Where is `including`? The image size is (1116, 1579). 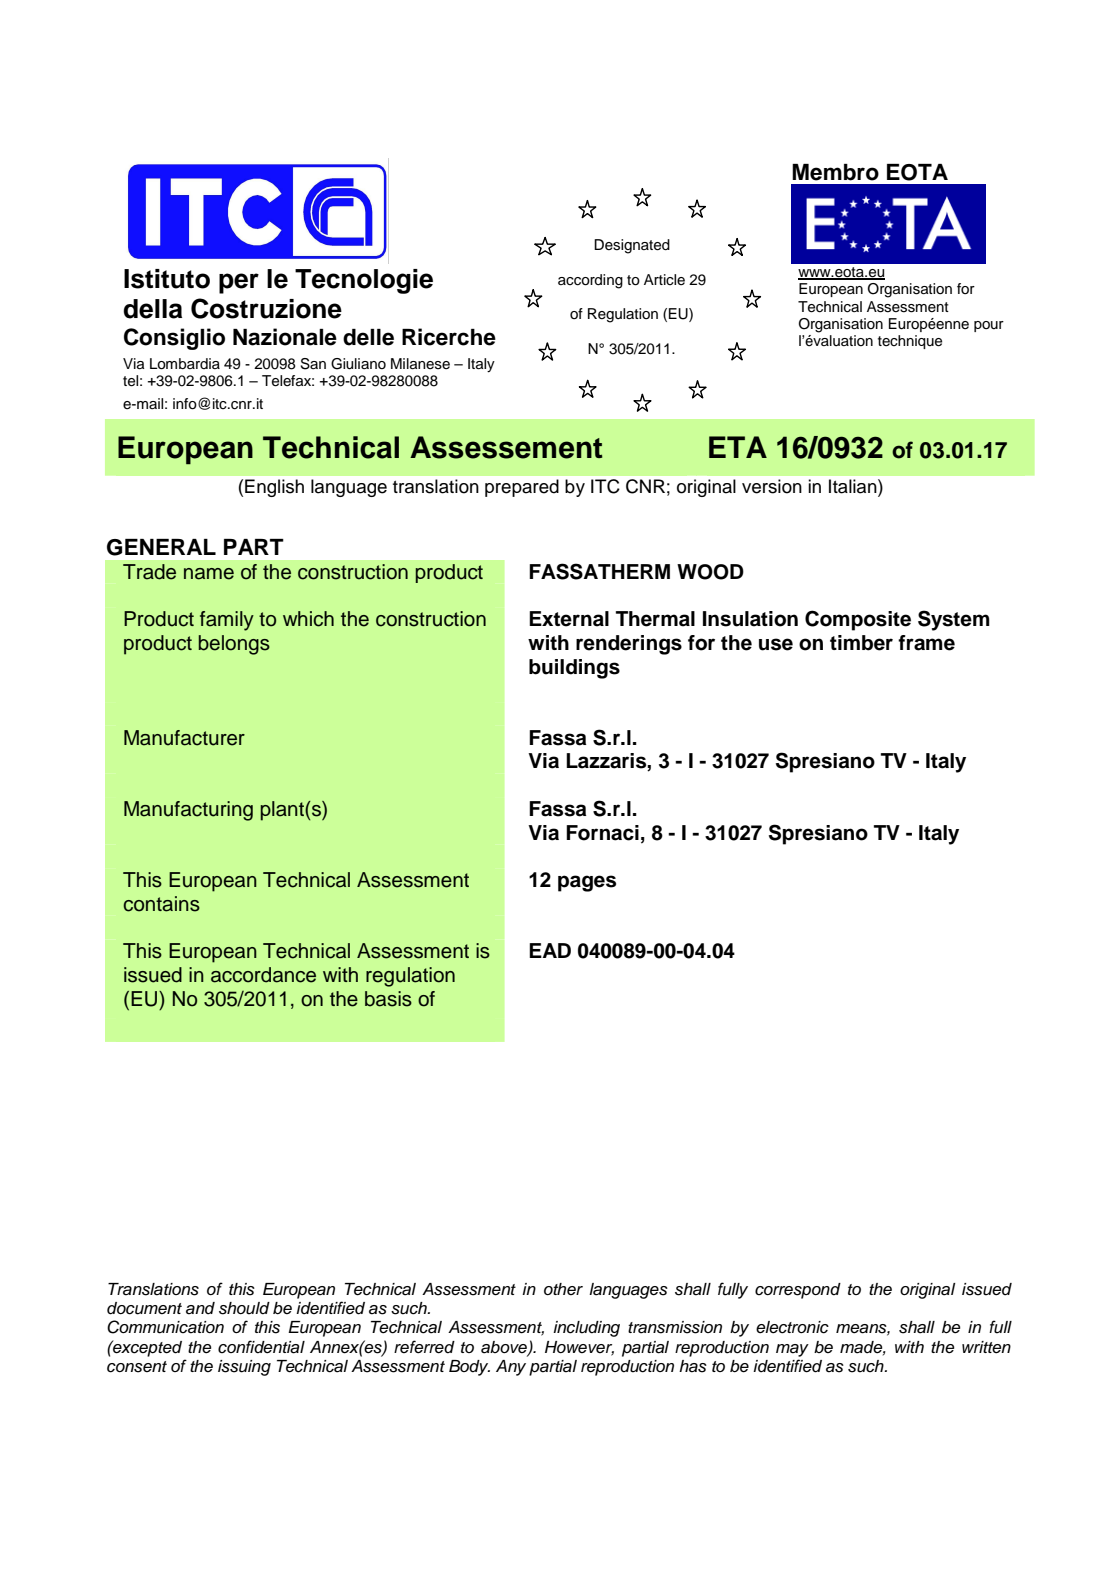
including is located at coordinates (586, 1329).
